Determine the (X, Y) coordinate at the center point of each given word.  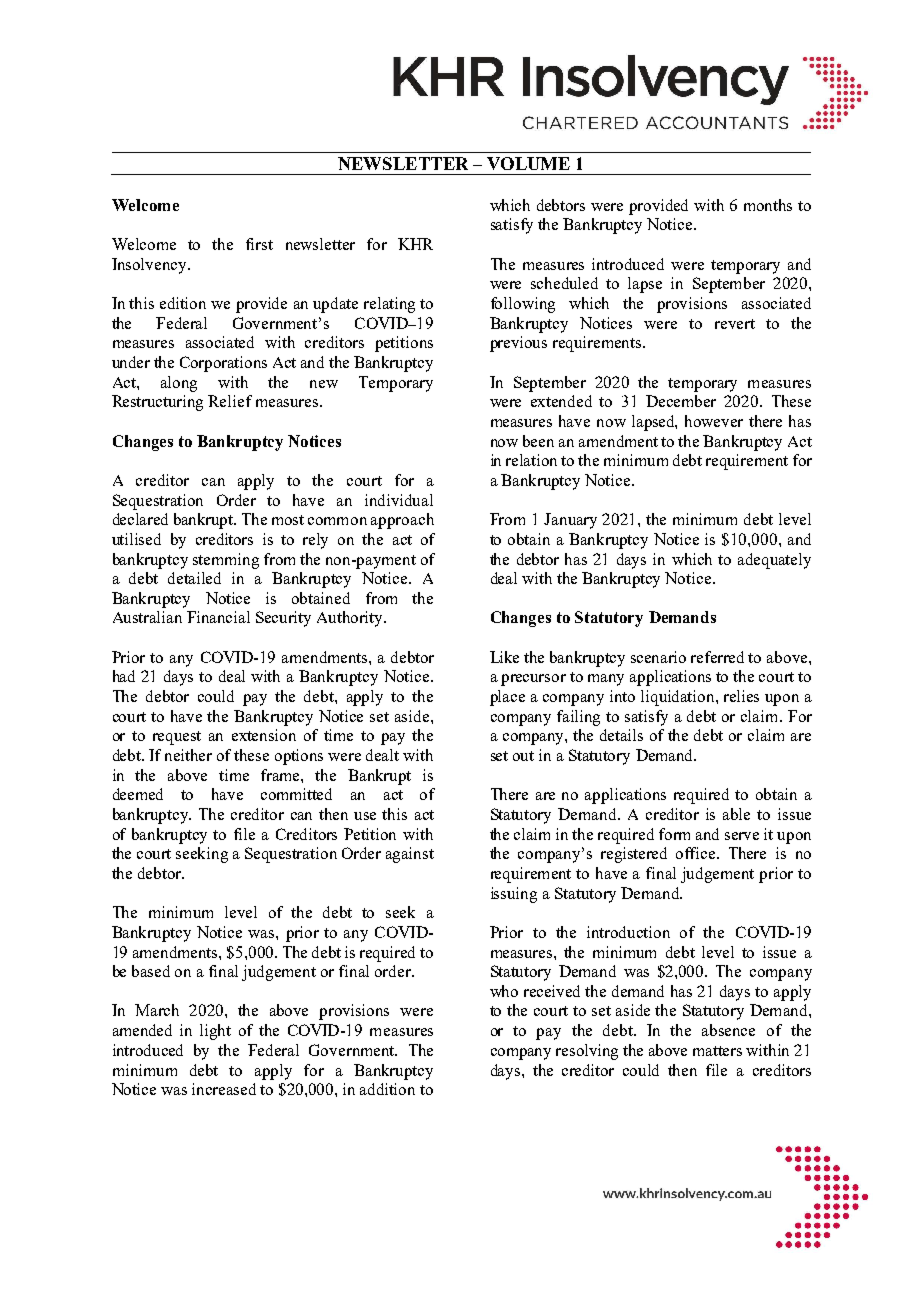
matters (717, 1051)
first (259, 244)
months (768, 205)
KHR (415, 244)
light (215, 1032)
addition (387, 1089)
